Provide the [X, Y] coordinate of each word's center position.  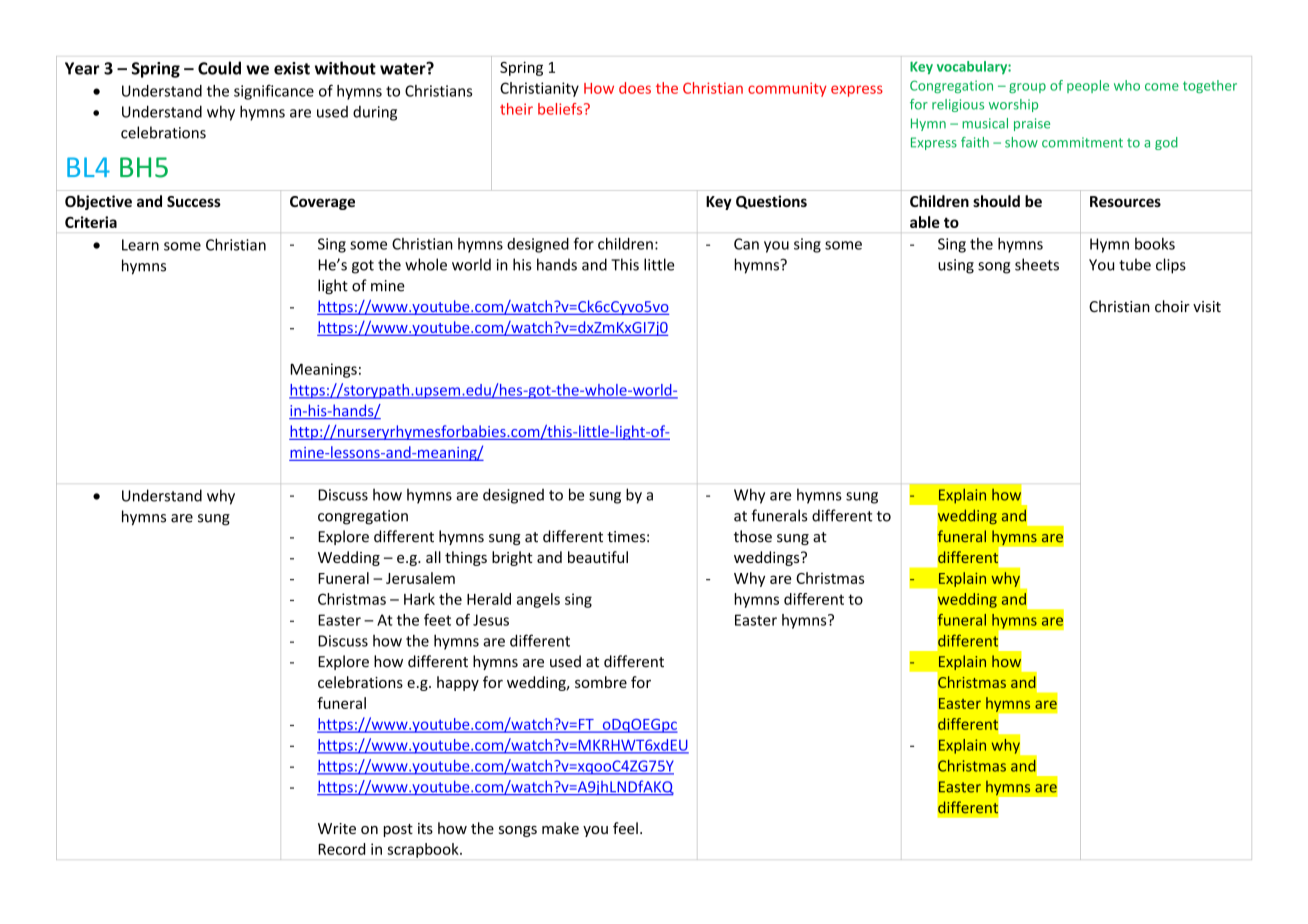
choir [1172, 306]
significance [274, 92]
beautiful [598, 557]
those [753, 536]
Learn [140, 245]
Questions [771, 202]
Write [337, 828]
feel [625, 828]
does [635, 88]
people [1088, 86]
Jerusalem [420, 578]
